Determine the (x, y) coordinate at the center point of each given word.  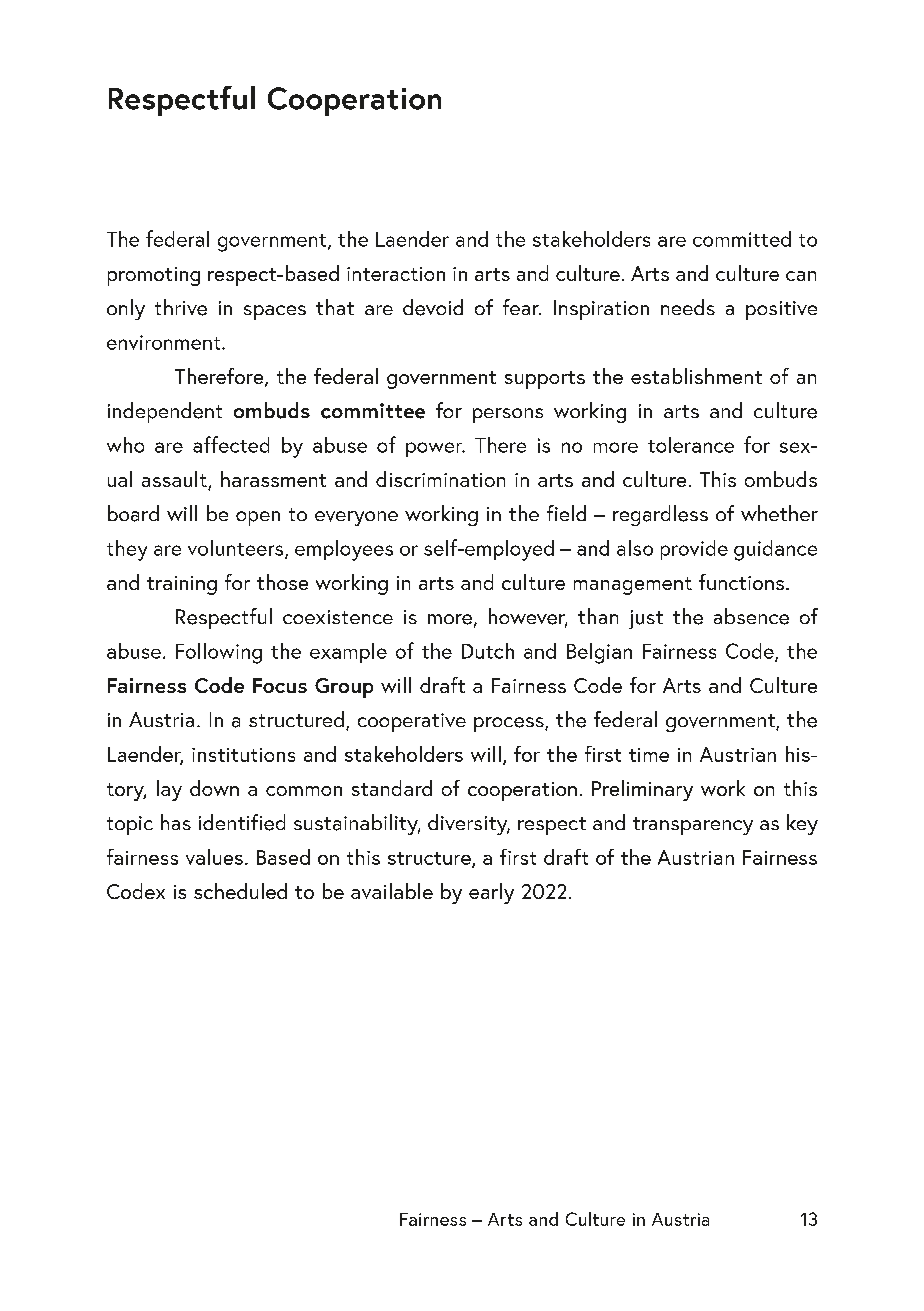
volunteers (237, 549)
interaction (396, 274)
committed (742, 239)
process (510, 724)
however (528, 617)
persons (508, 415)
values (214, 857)
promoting (154, 276)
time (649, 755)
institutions (243, 755)
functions (741, 582)
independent (165, 412)
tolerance (691, 445)
